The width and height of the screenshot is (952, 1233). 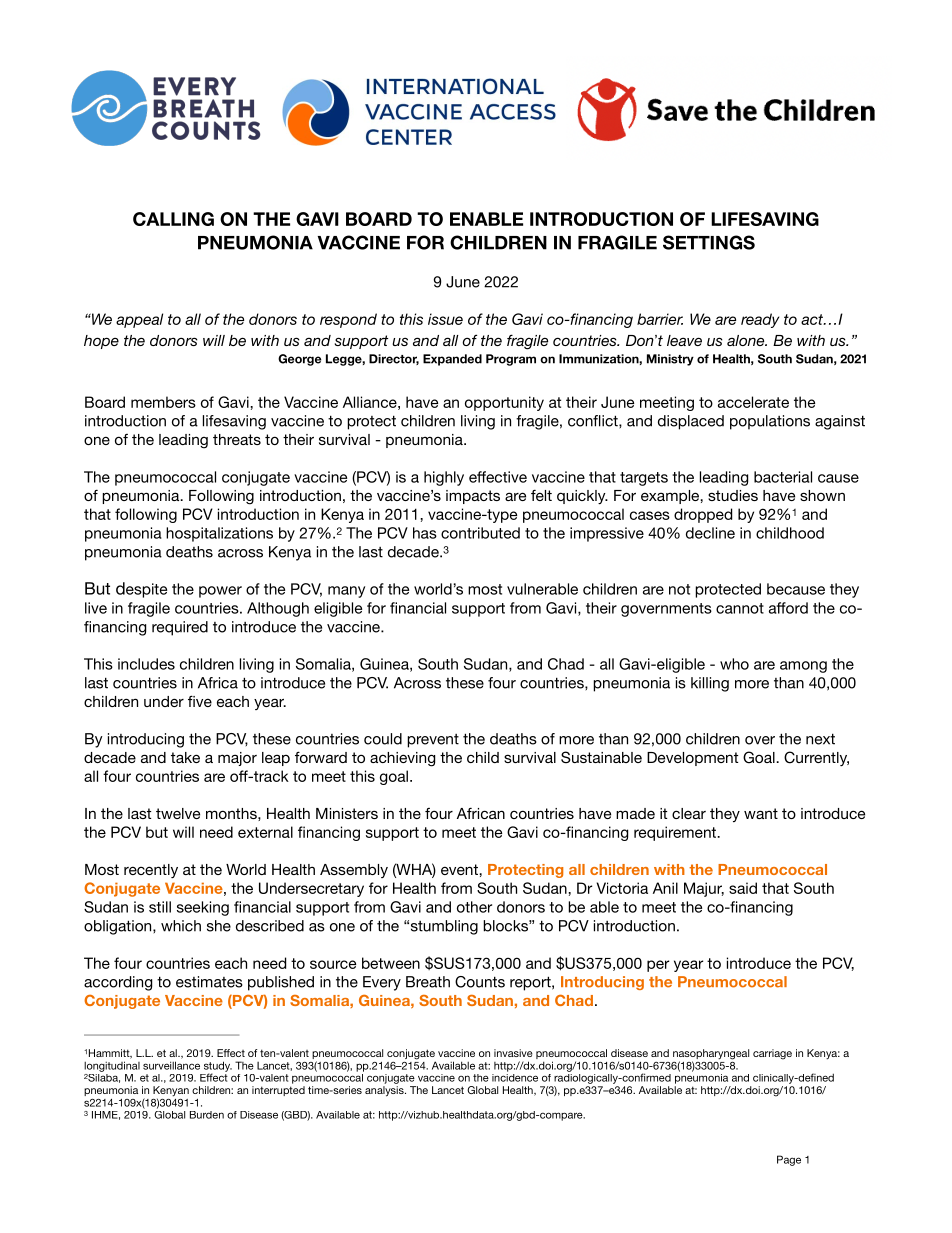 What do you see at coordinates (207, 1115) in the screenshot?
I see `Burden` at bounding box center [207, 1115].
